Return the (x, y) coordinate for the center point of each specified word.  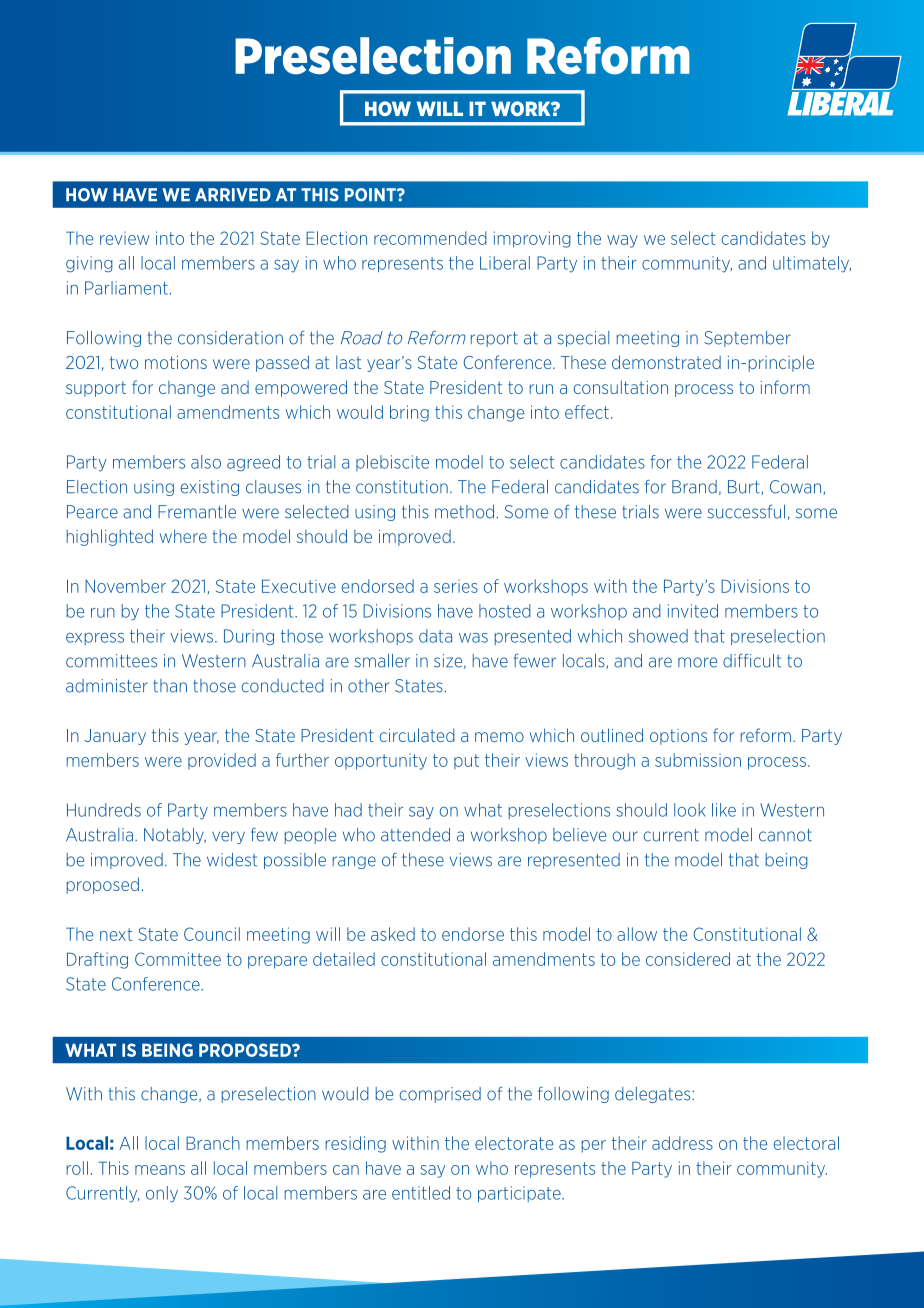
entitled (421, 1193)
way (622, 241)
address (682, 1143)
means (160, 1170)
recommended (430, 238)
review (124, 238)
